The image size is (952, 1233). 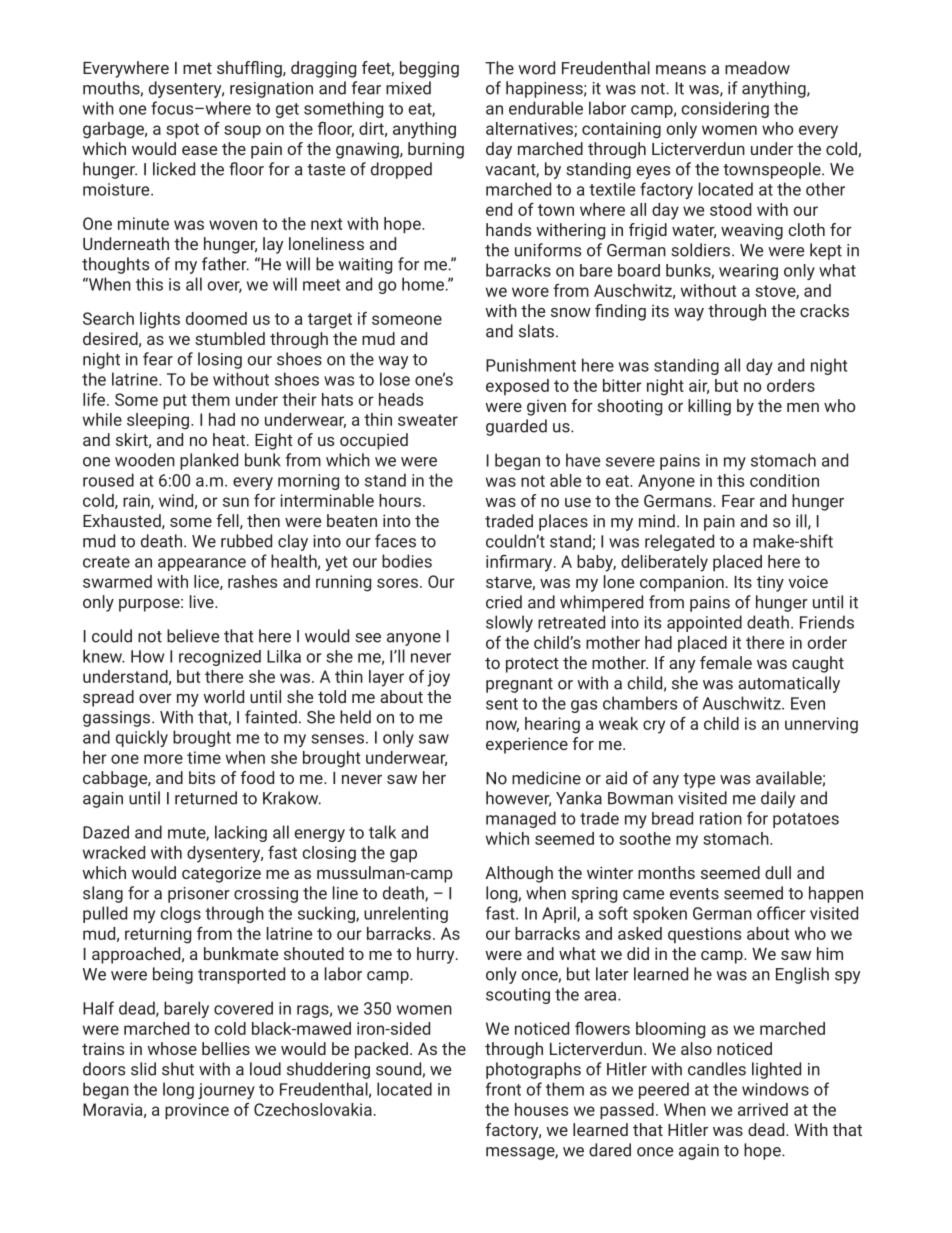 I want to click on province, so click(x=197, y=1111).
